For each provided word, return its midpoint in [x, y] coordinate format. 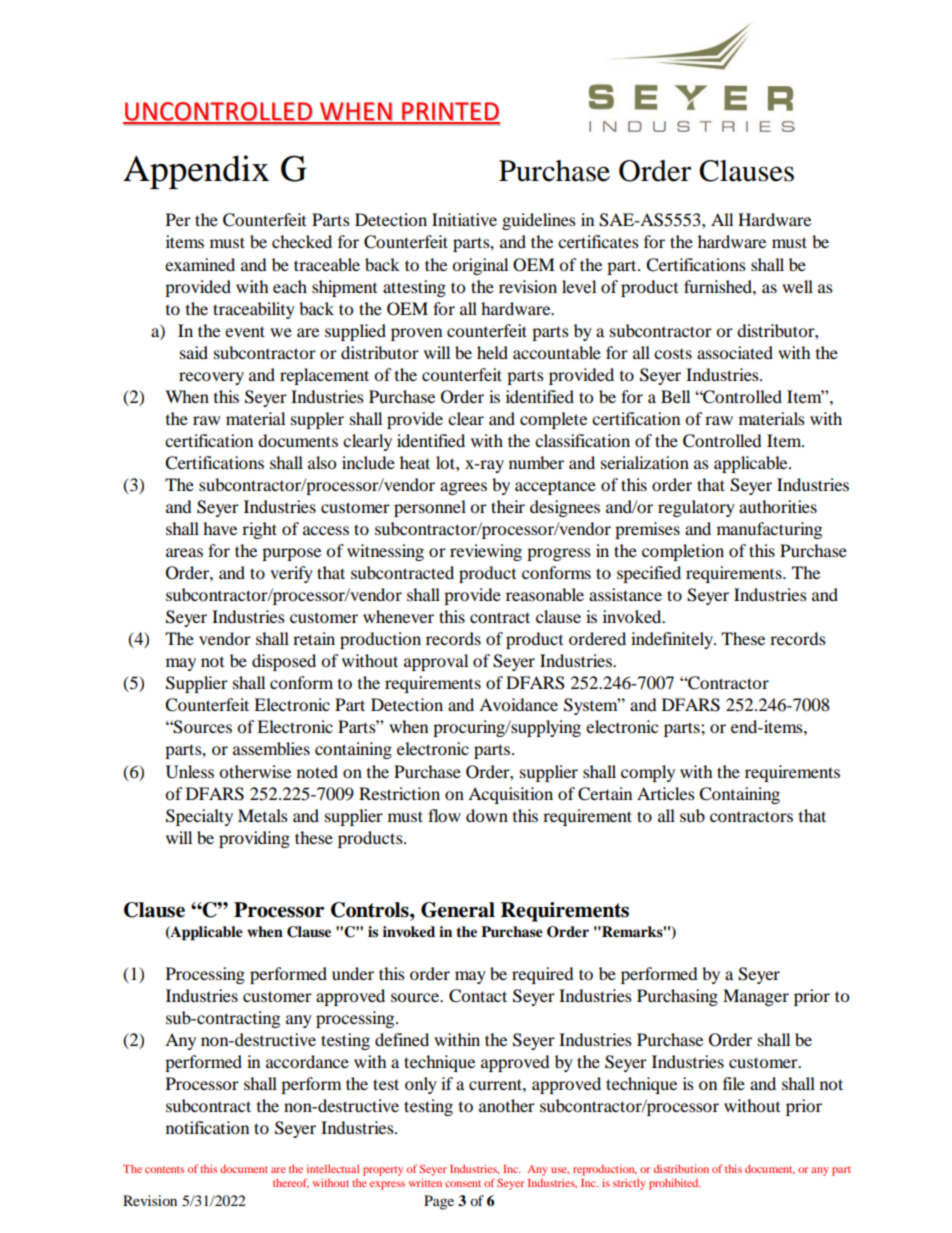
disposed [284, 662]
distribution [681, 1168]
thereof [291, 1183]
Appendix [196, 172]
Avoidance [518, 704]
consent [463, 1183]
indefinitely [673, 640]
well [797, 286]
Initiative [464, 219]
